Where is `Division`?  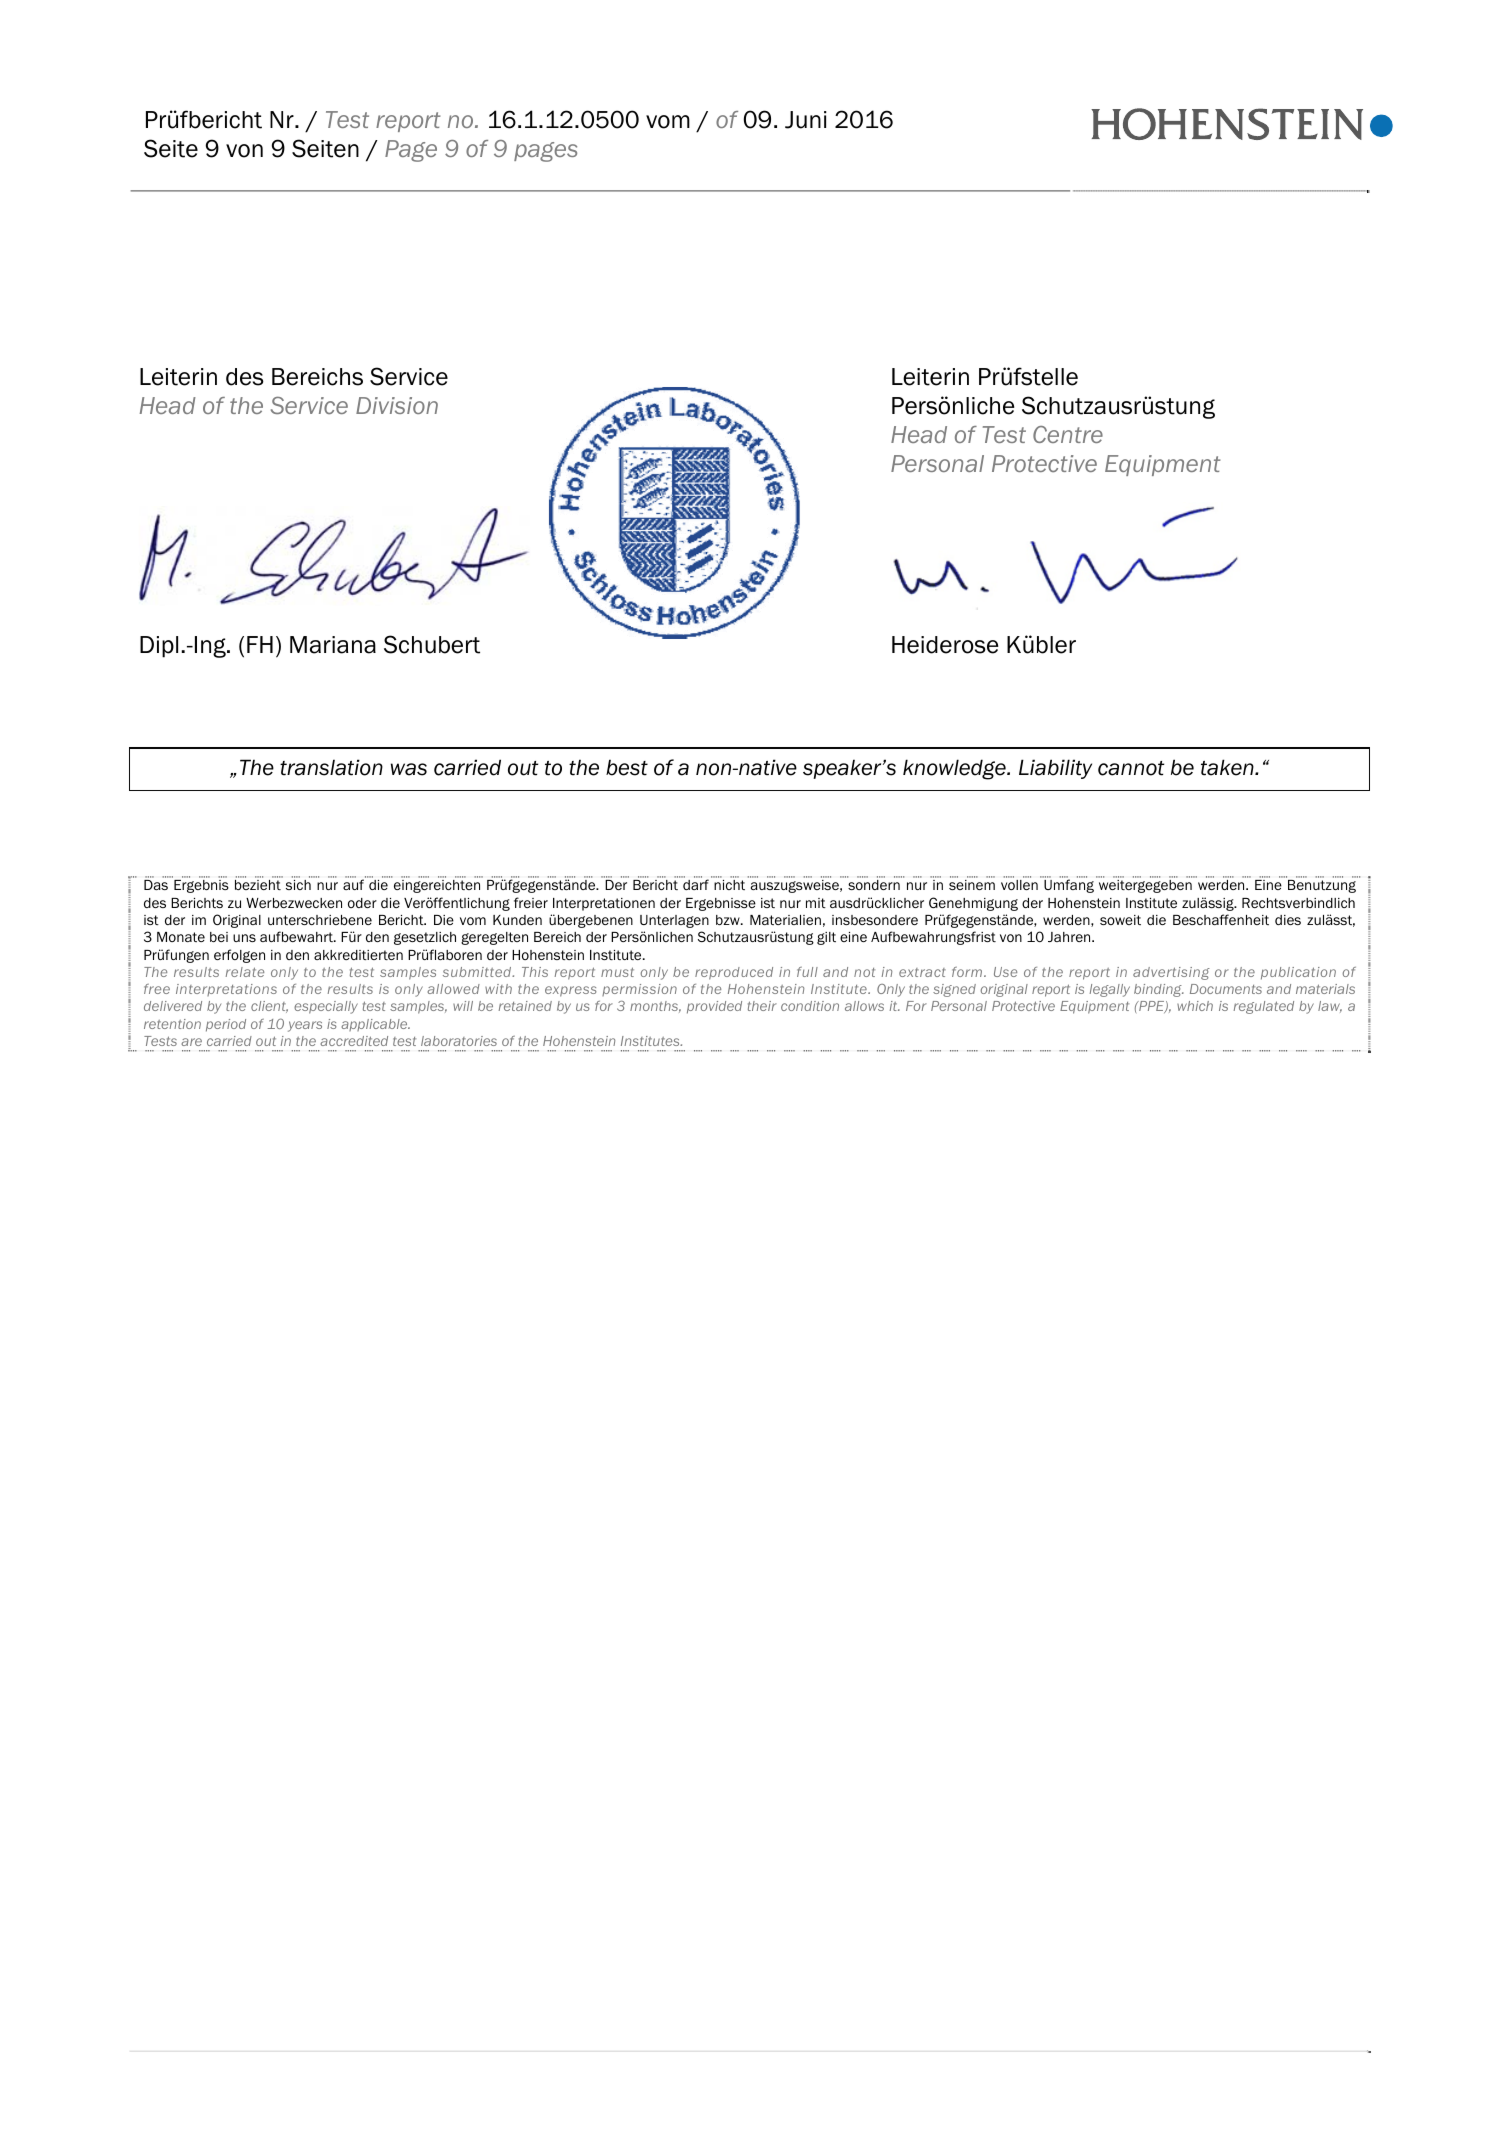
Division is located at coordinates (397, 405).
